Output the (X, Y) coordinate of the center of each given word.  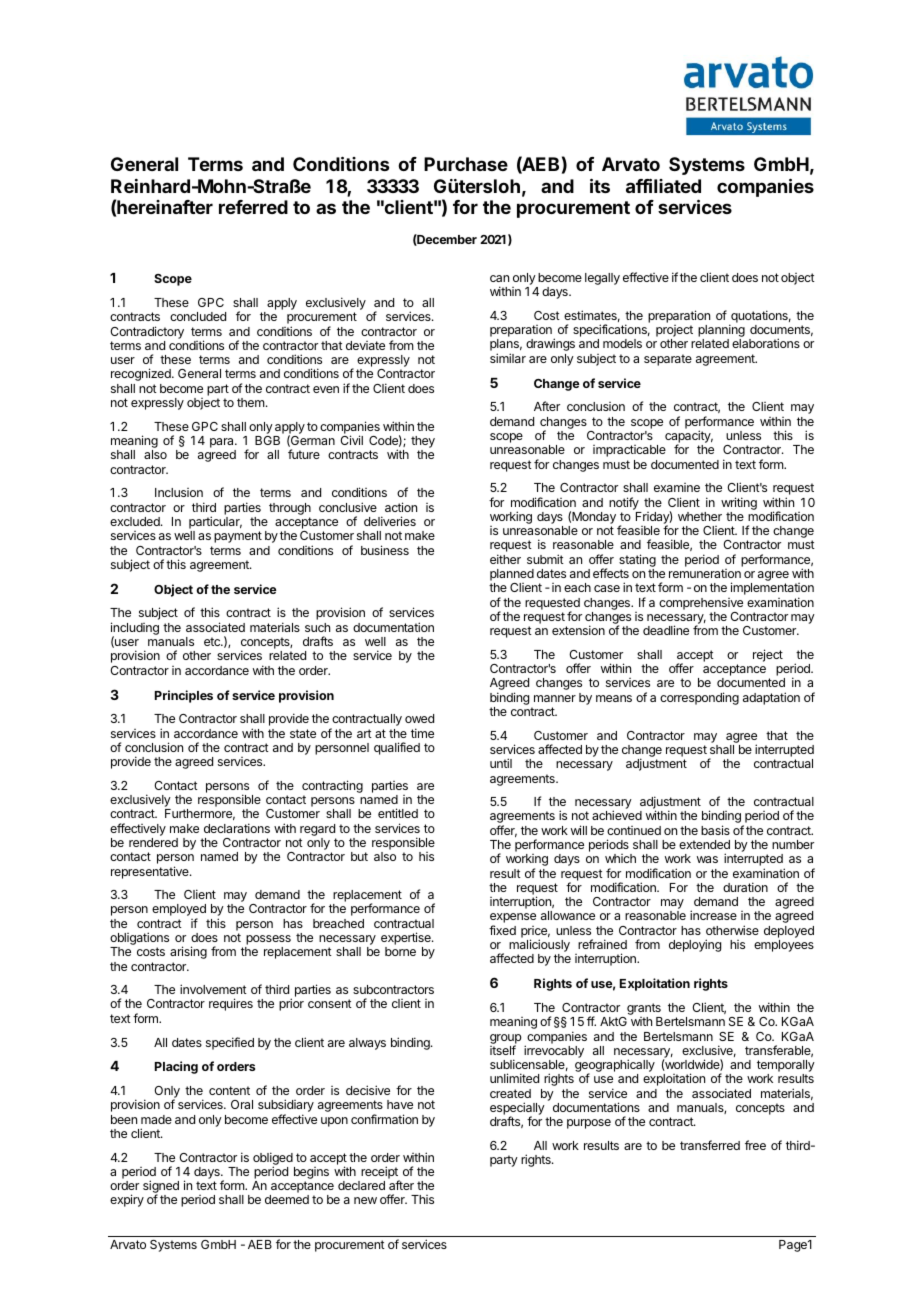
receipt (380, 1173)
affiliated (663, 185)
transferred (710, 1145)
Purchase (466, 164)
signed (161, 1188)
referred (253, 207)
